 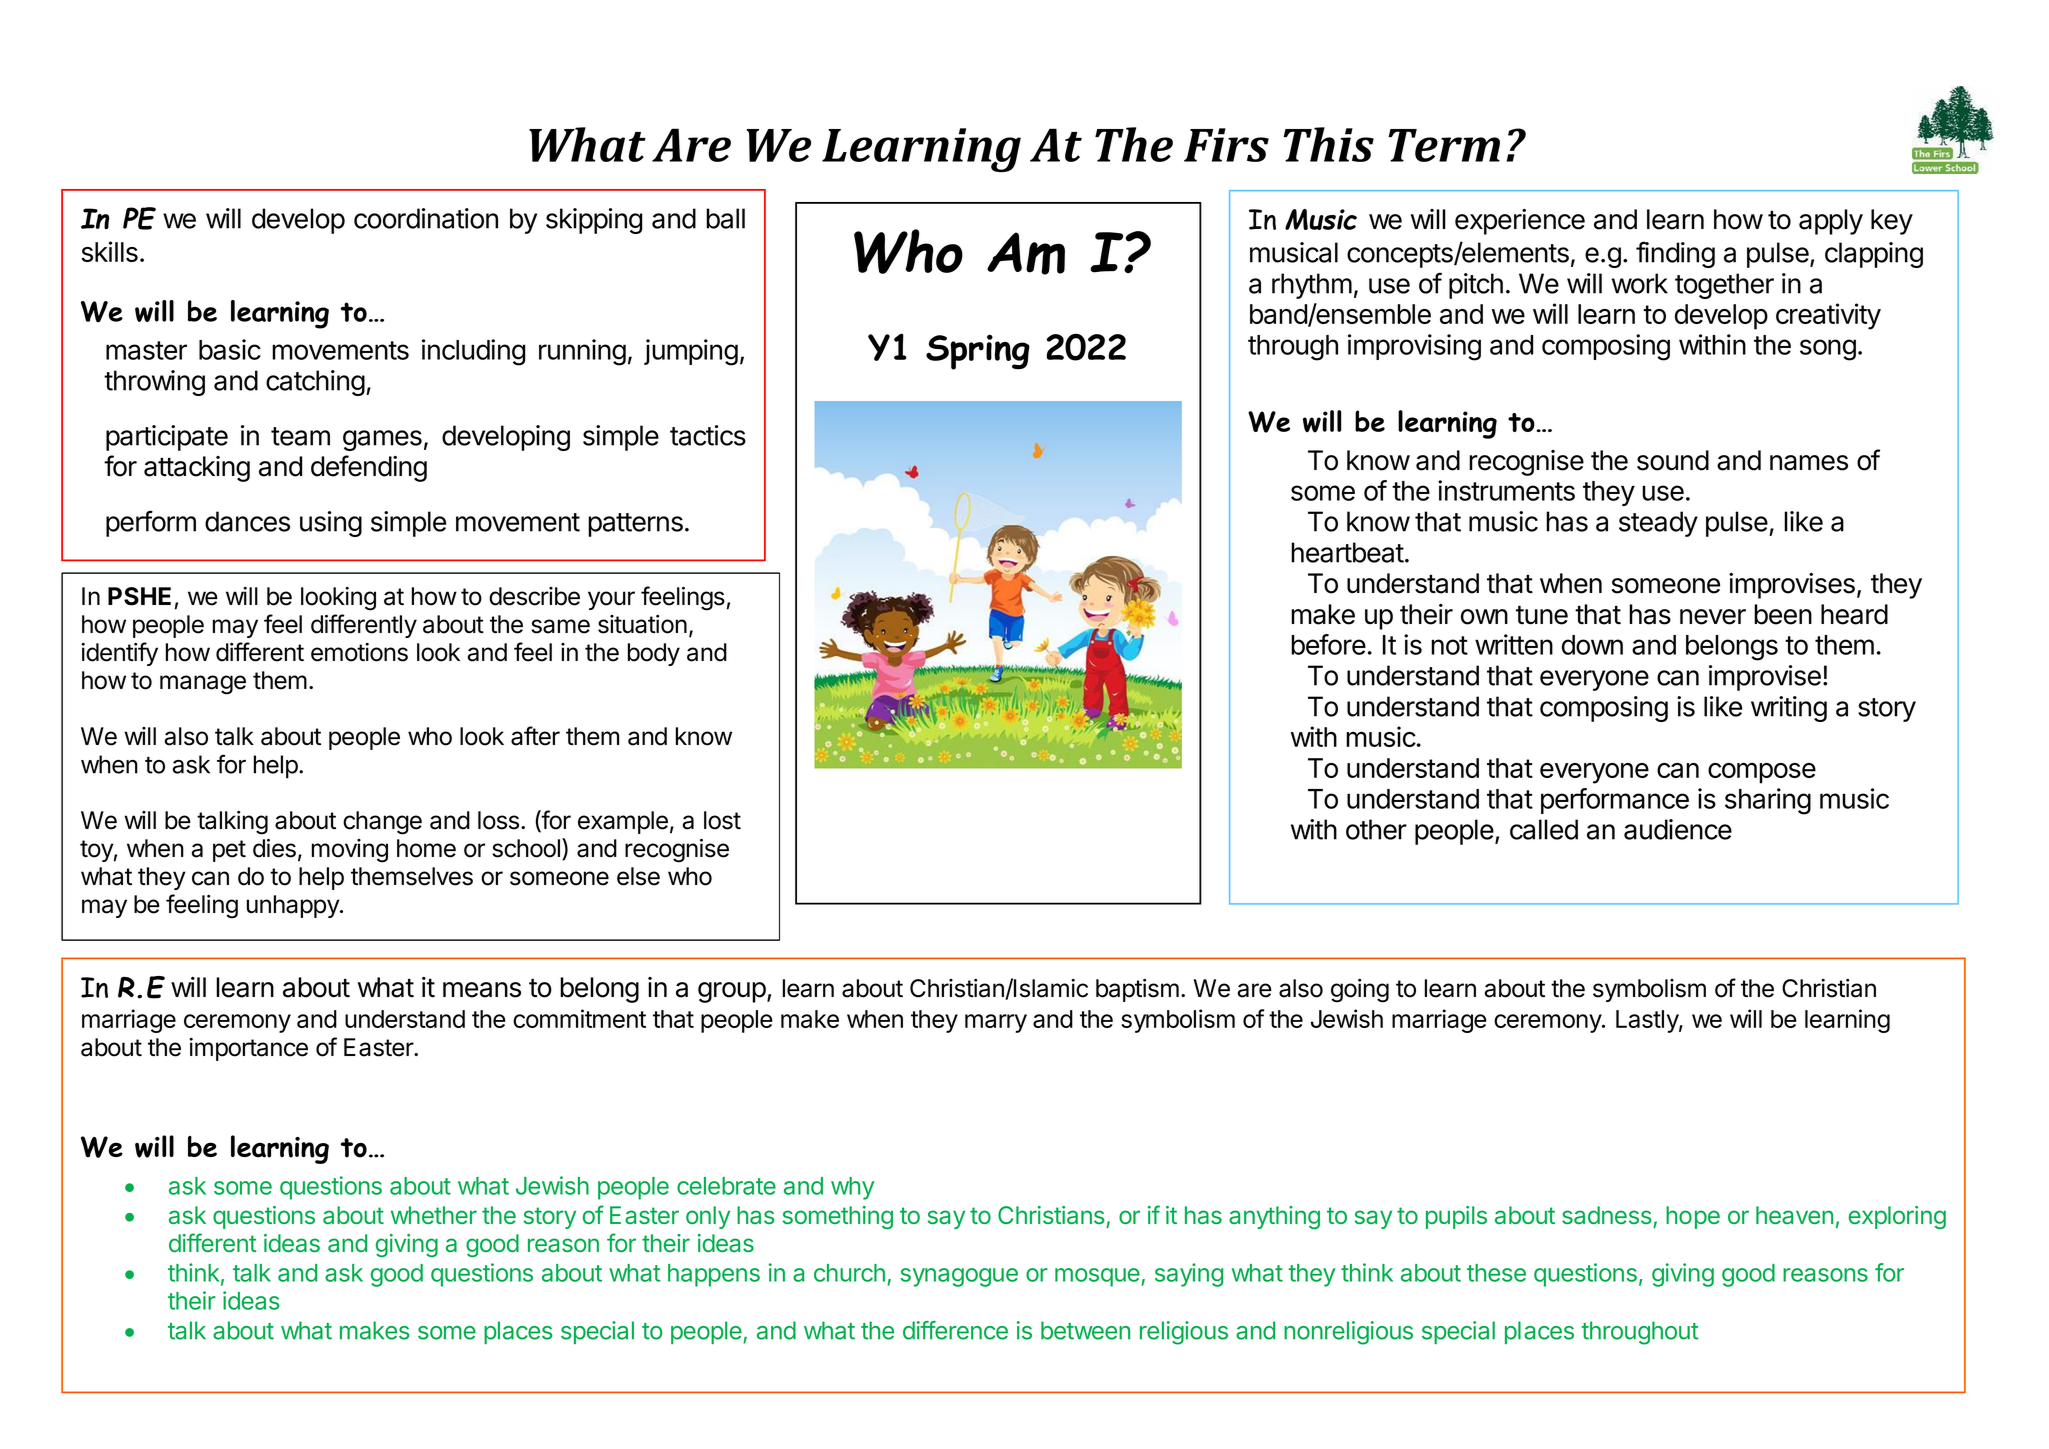 What do you see at coordinates (959, 1277) in the screenshot?
I see `synagogue` at bounding box center [959, 1277].
